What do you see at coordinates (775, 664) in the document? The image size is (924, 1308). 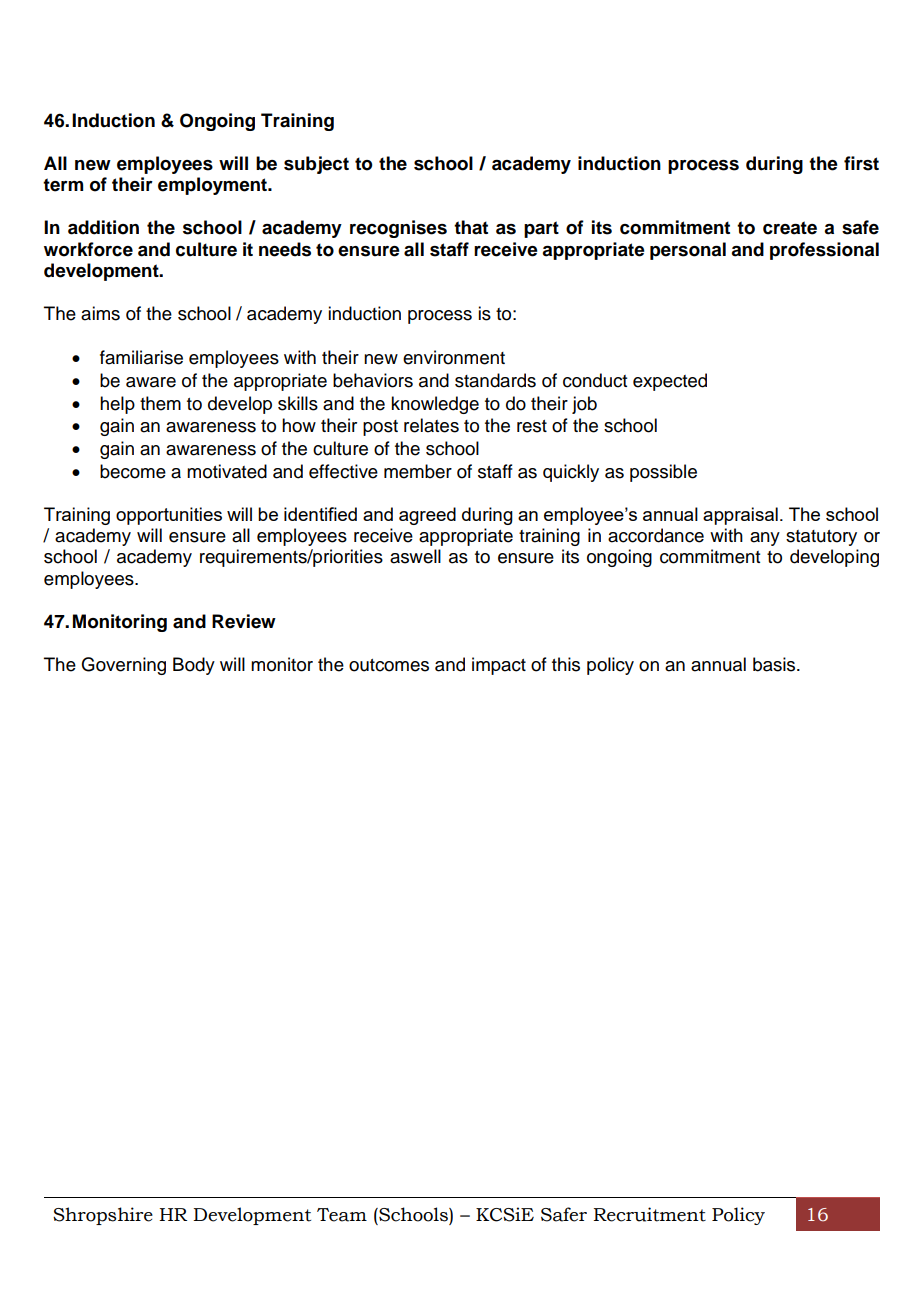 I see `basis` at bounding box center [775, 664].
